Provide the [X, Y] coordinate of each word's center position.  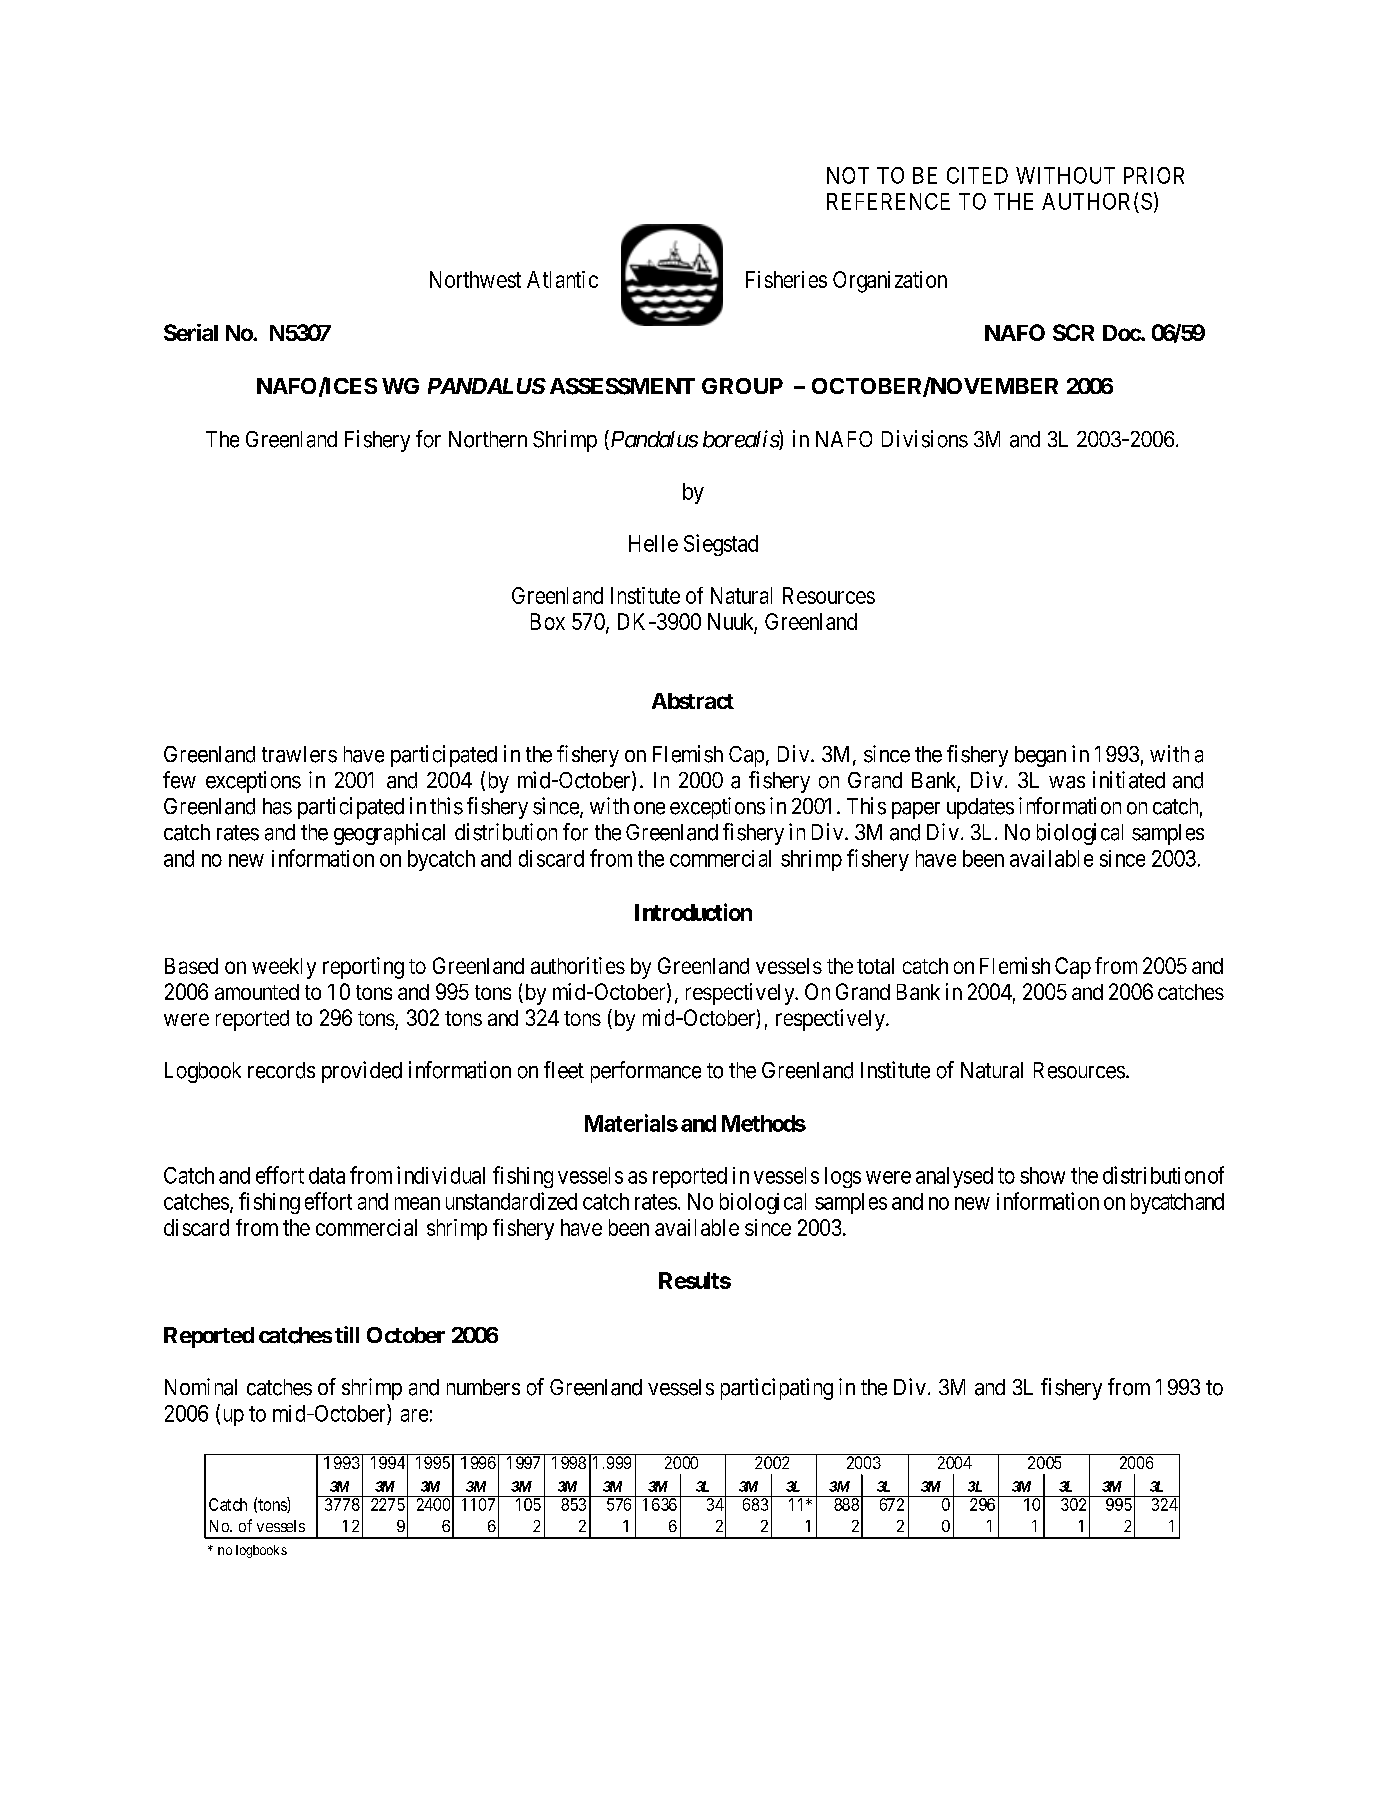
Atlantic [562, 279]
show [1042, 1175]
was [1067, 782]
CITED [977, 175]
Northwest [475, 279]
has [277, 806]
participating [777, 1389]
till [347, 1334]
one [649, 808]
